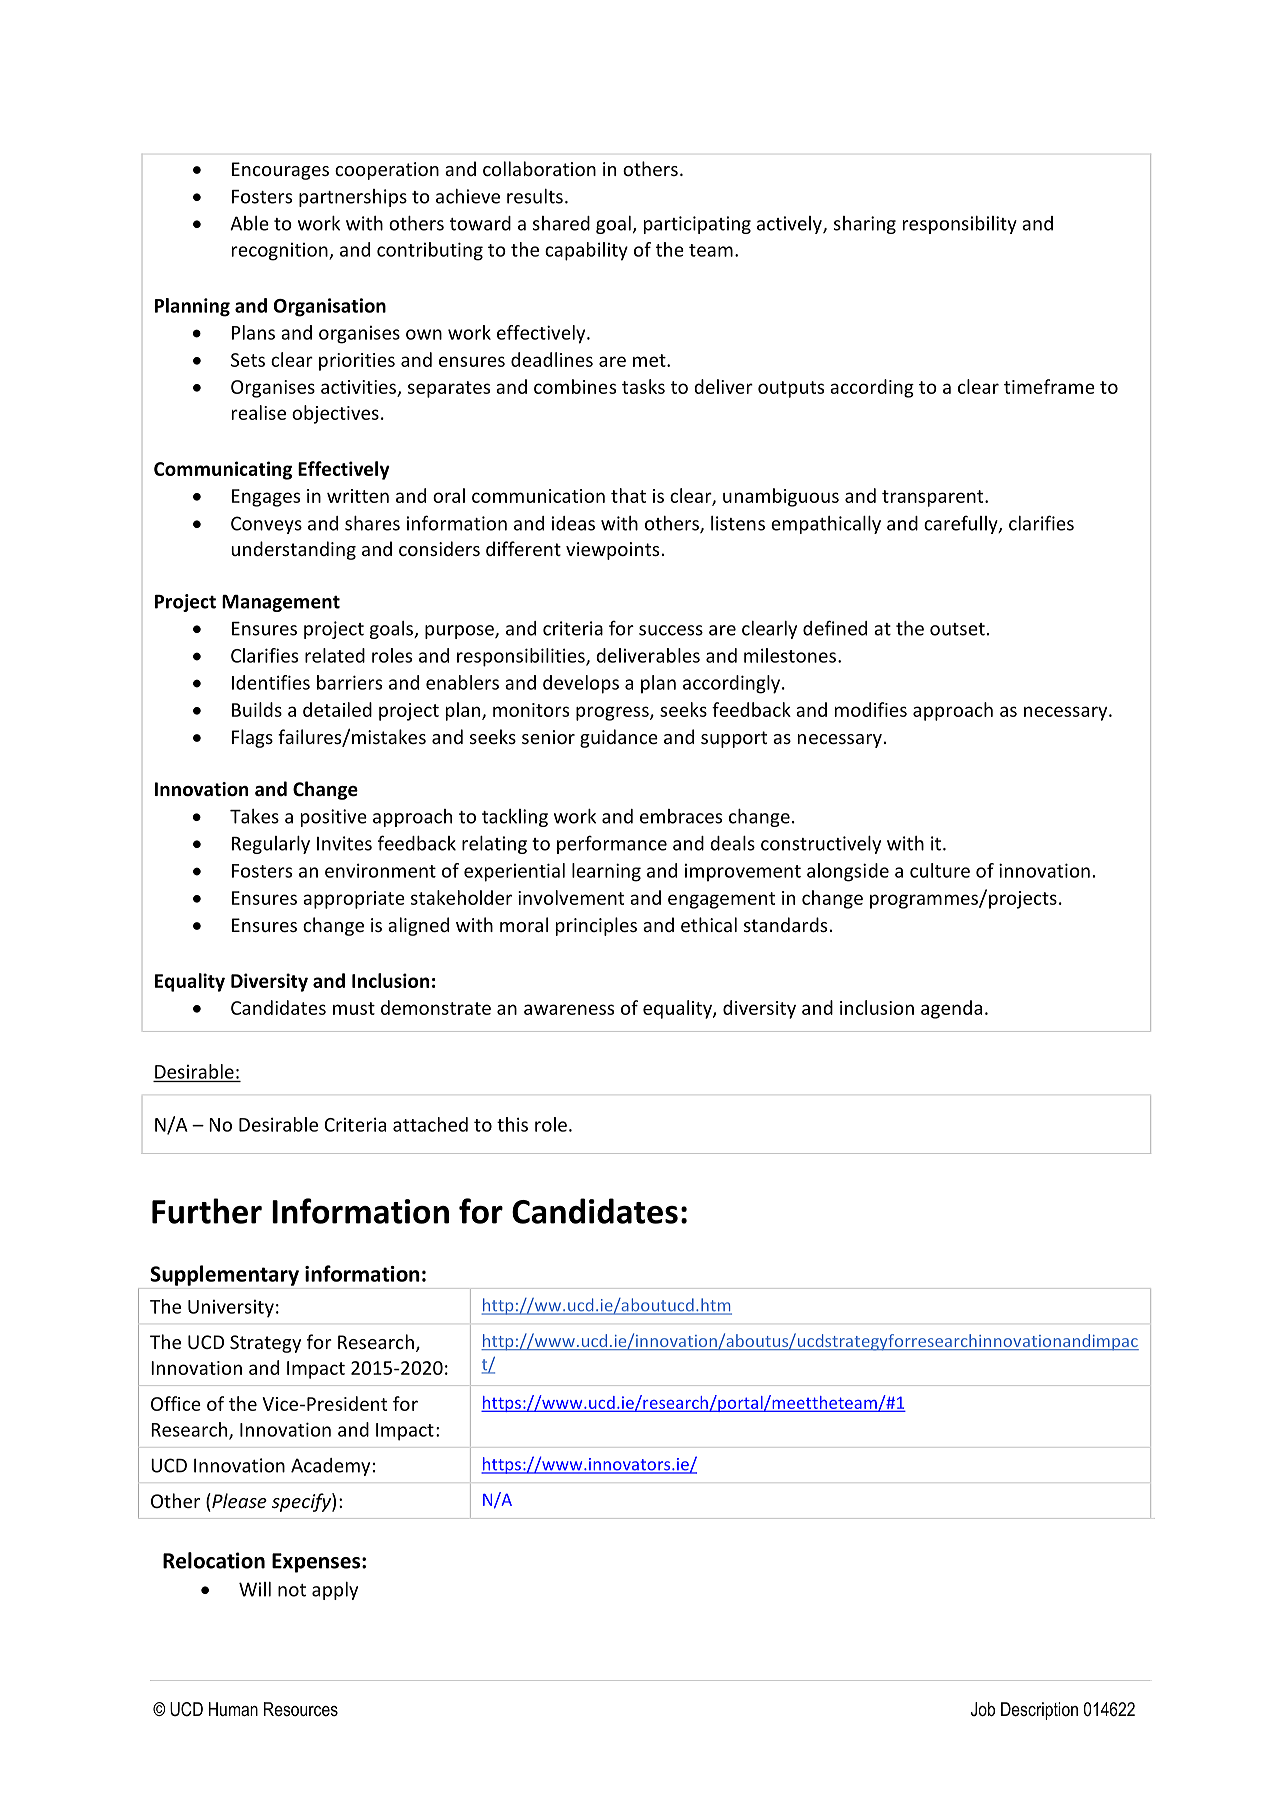  What do you see at coordinates (335, 1591) in the document?
I see `apply` at bounding box center [335, 1591].
